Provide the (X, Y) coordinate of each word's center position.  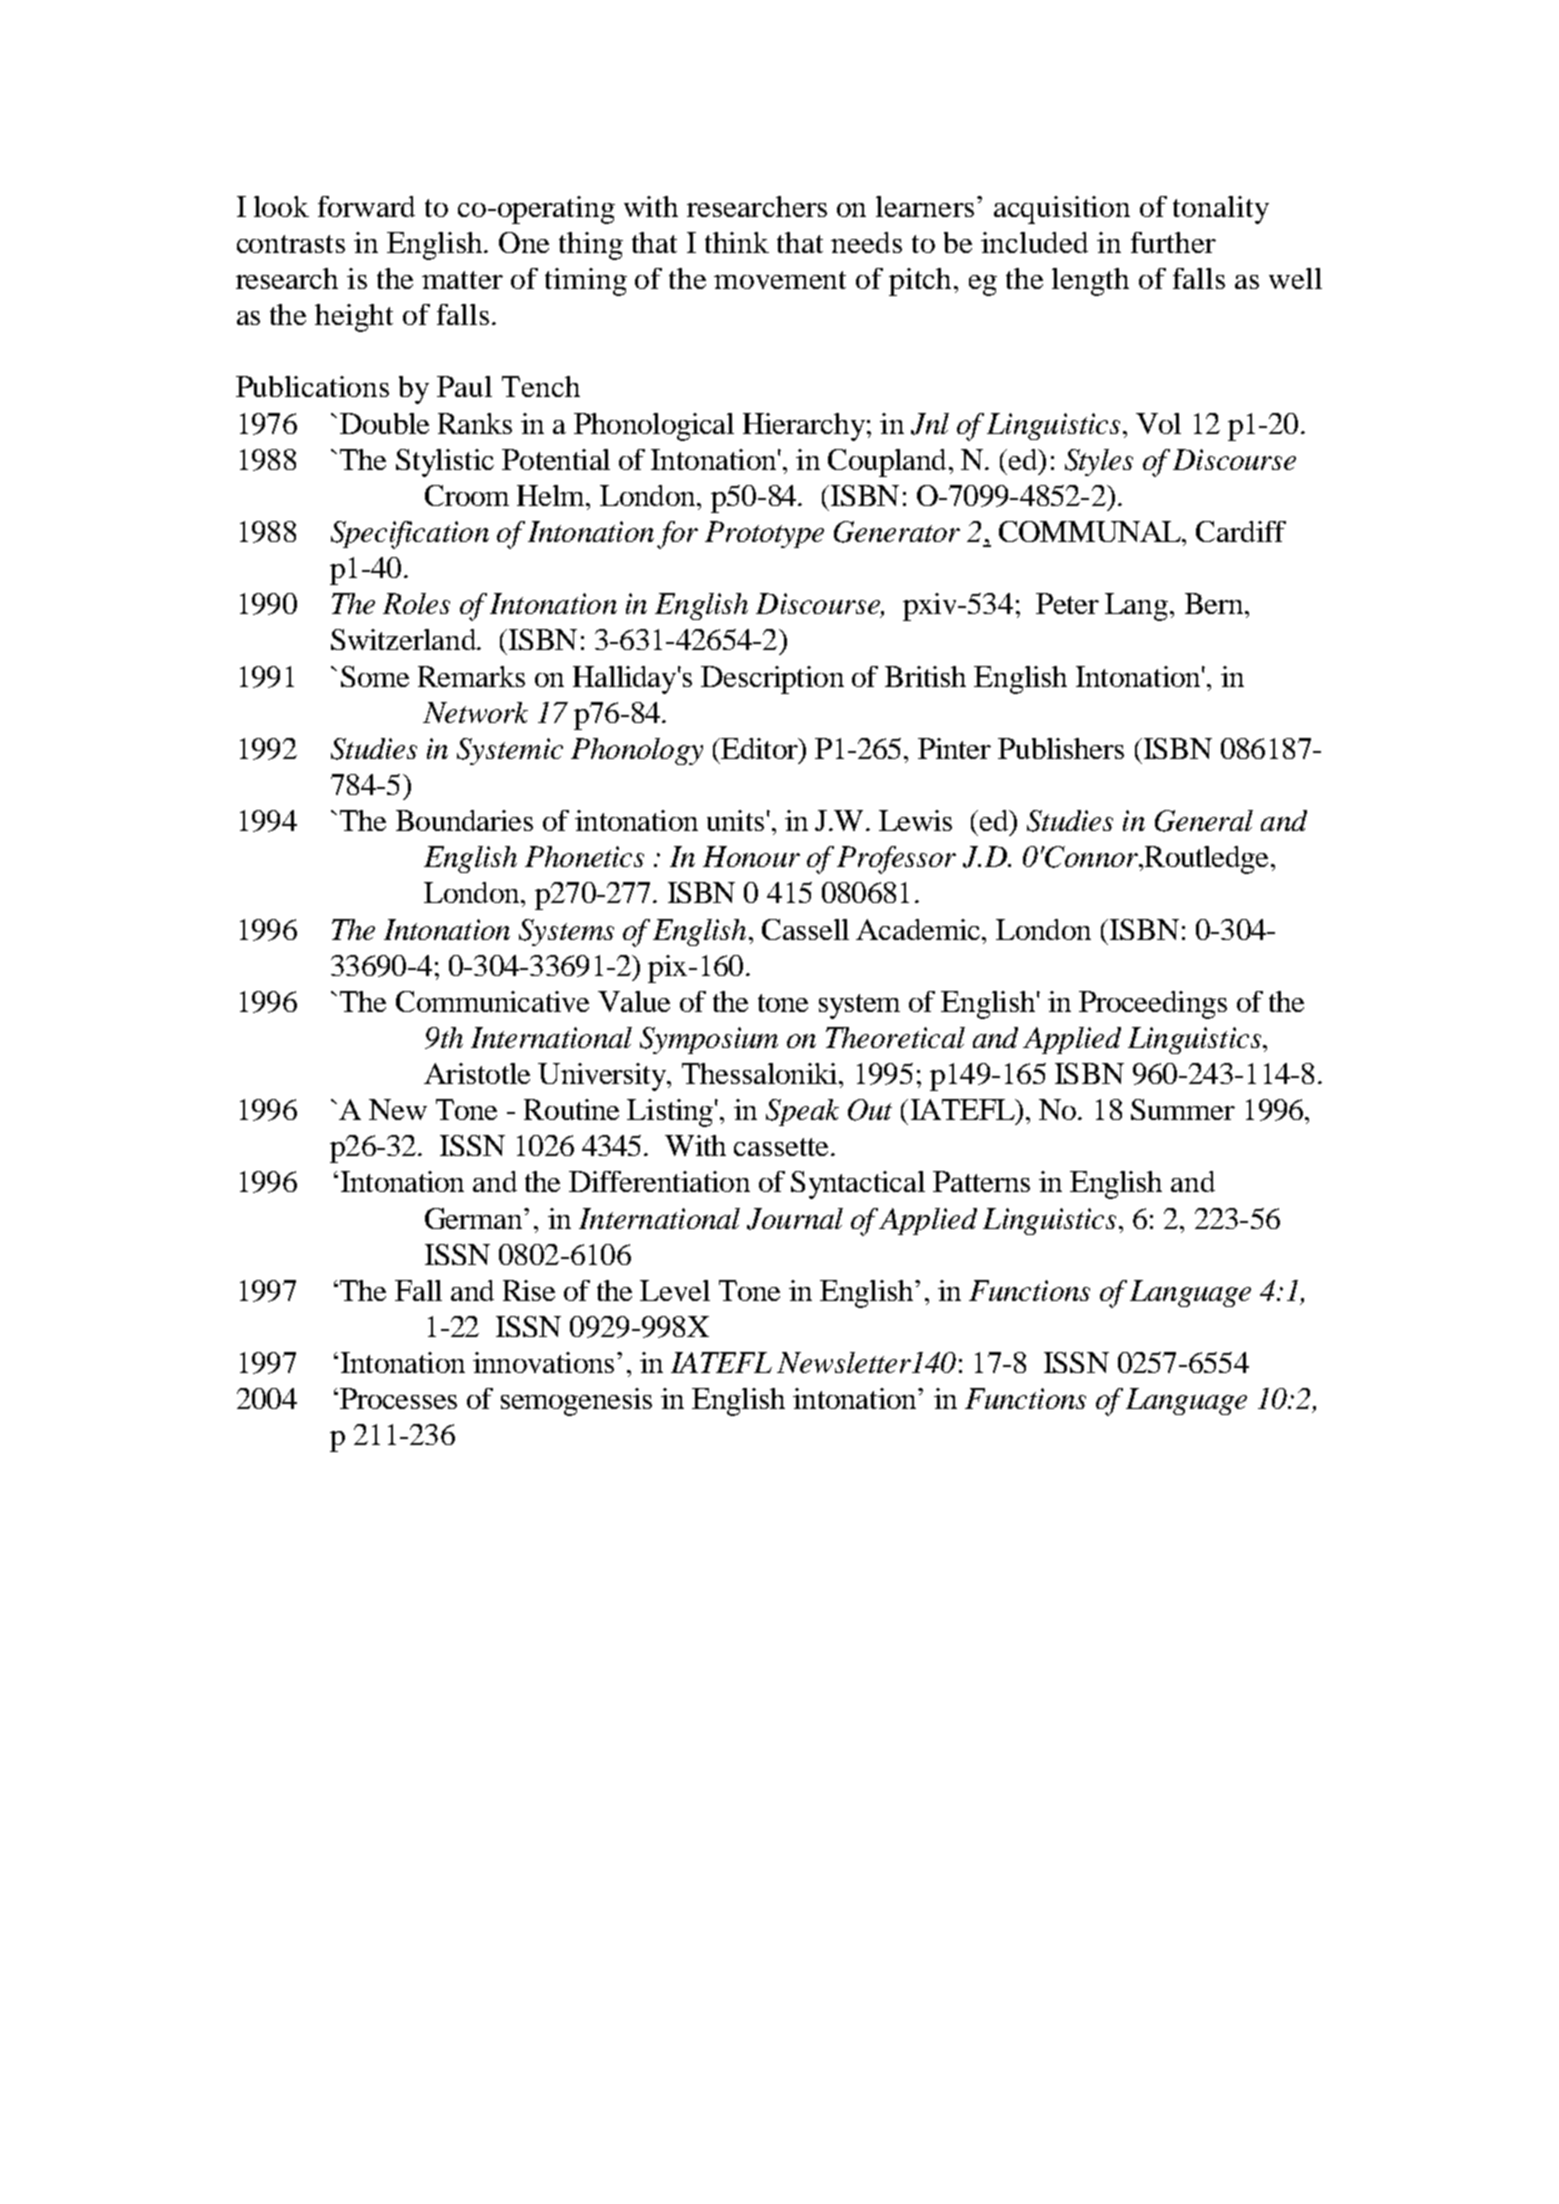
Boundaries (464, 820)
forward (366, 206)
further (1173, 242)
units (735, 820)
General (1204, 821)
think (737, 242)
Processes (398, 1398)
